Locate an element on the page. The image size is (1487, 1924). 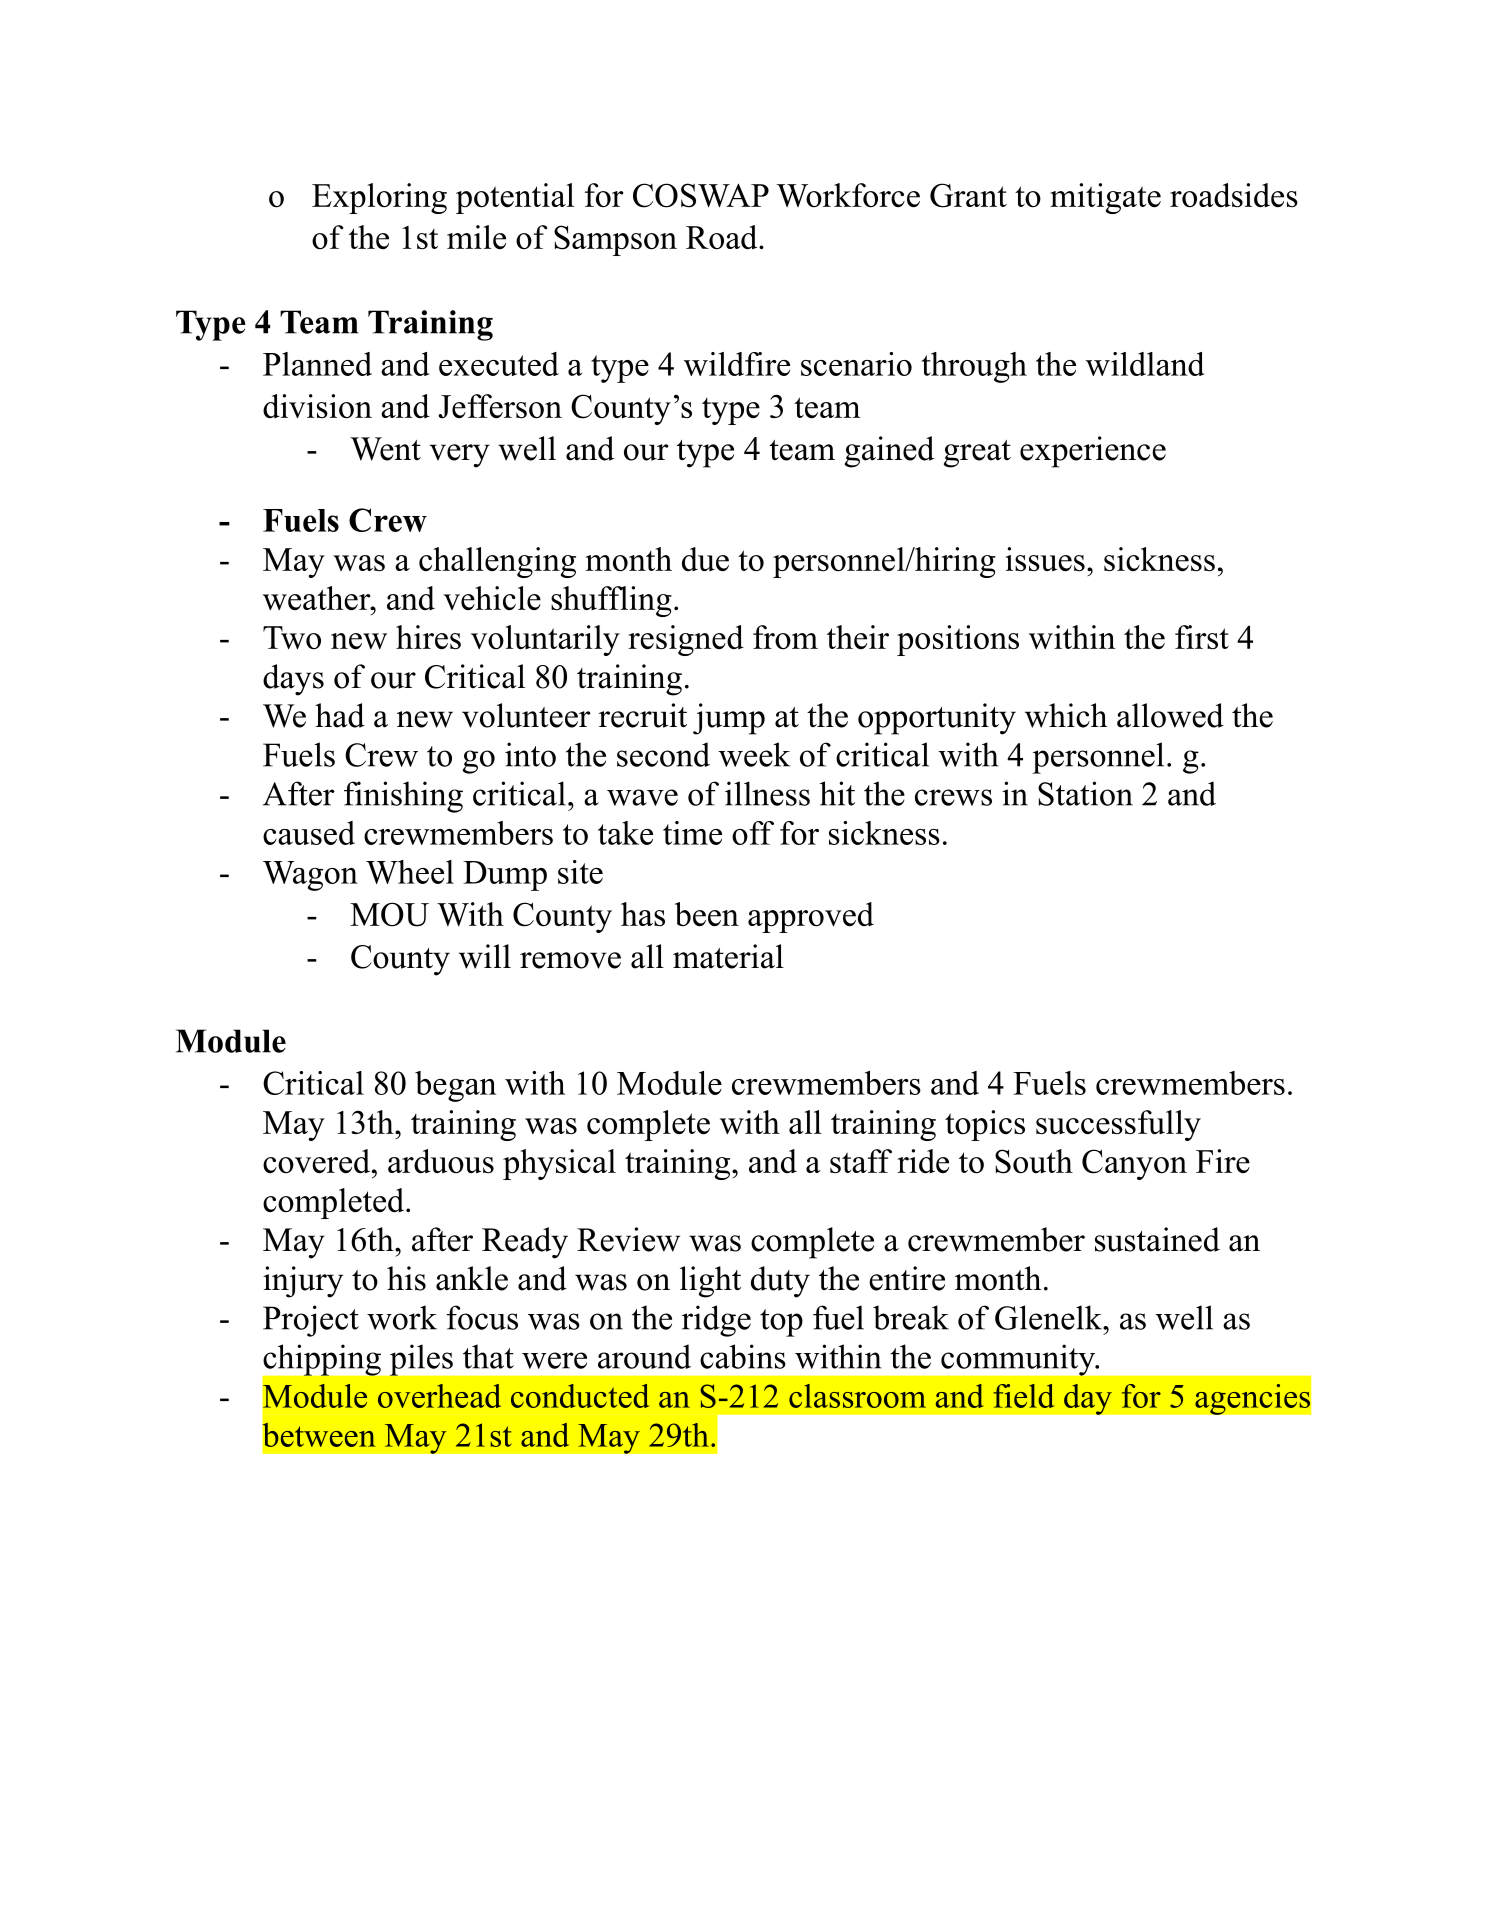
staff is located at coordinates (861, 1161).
